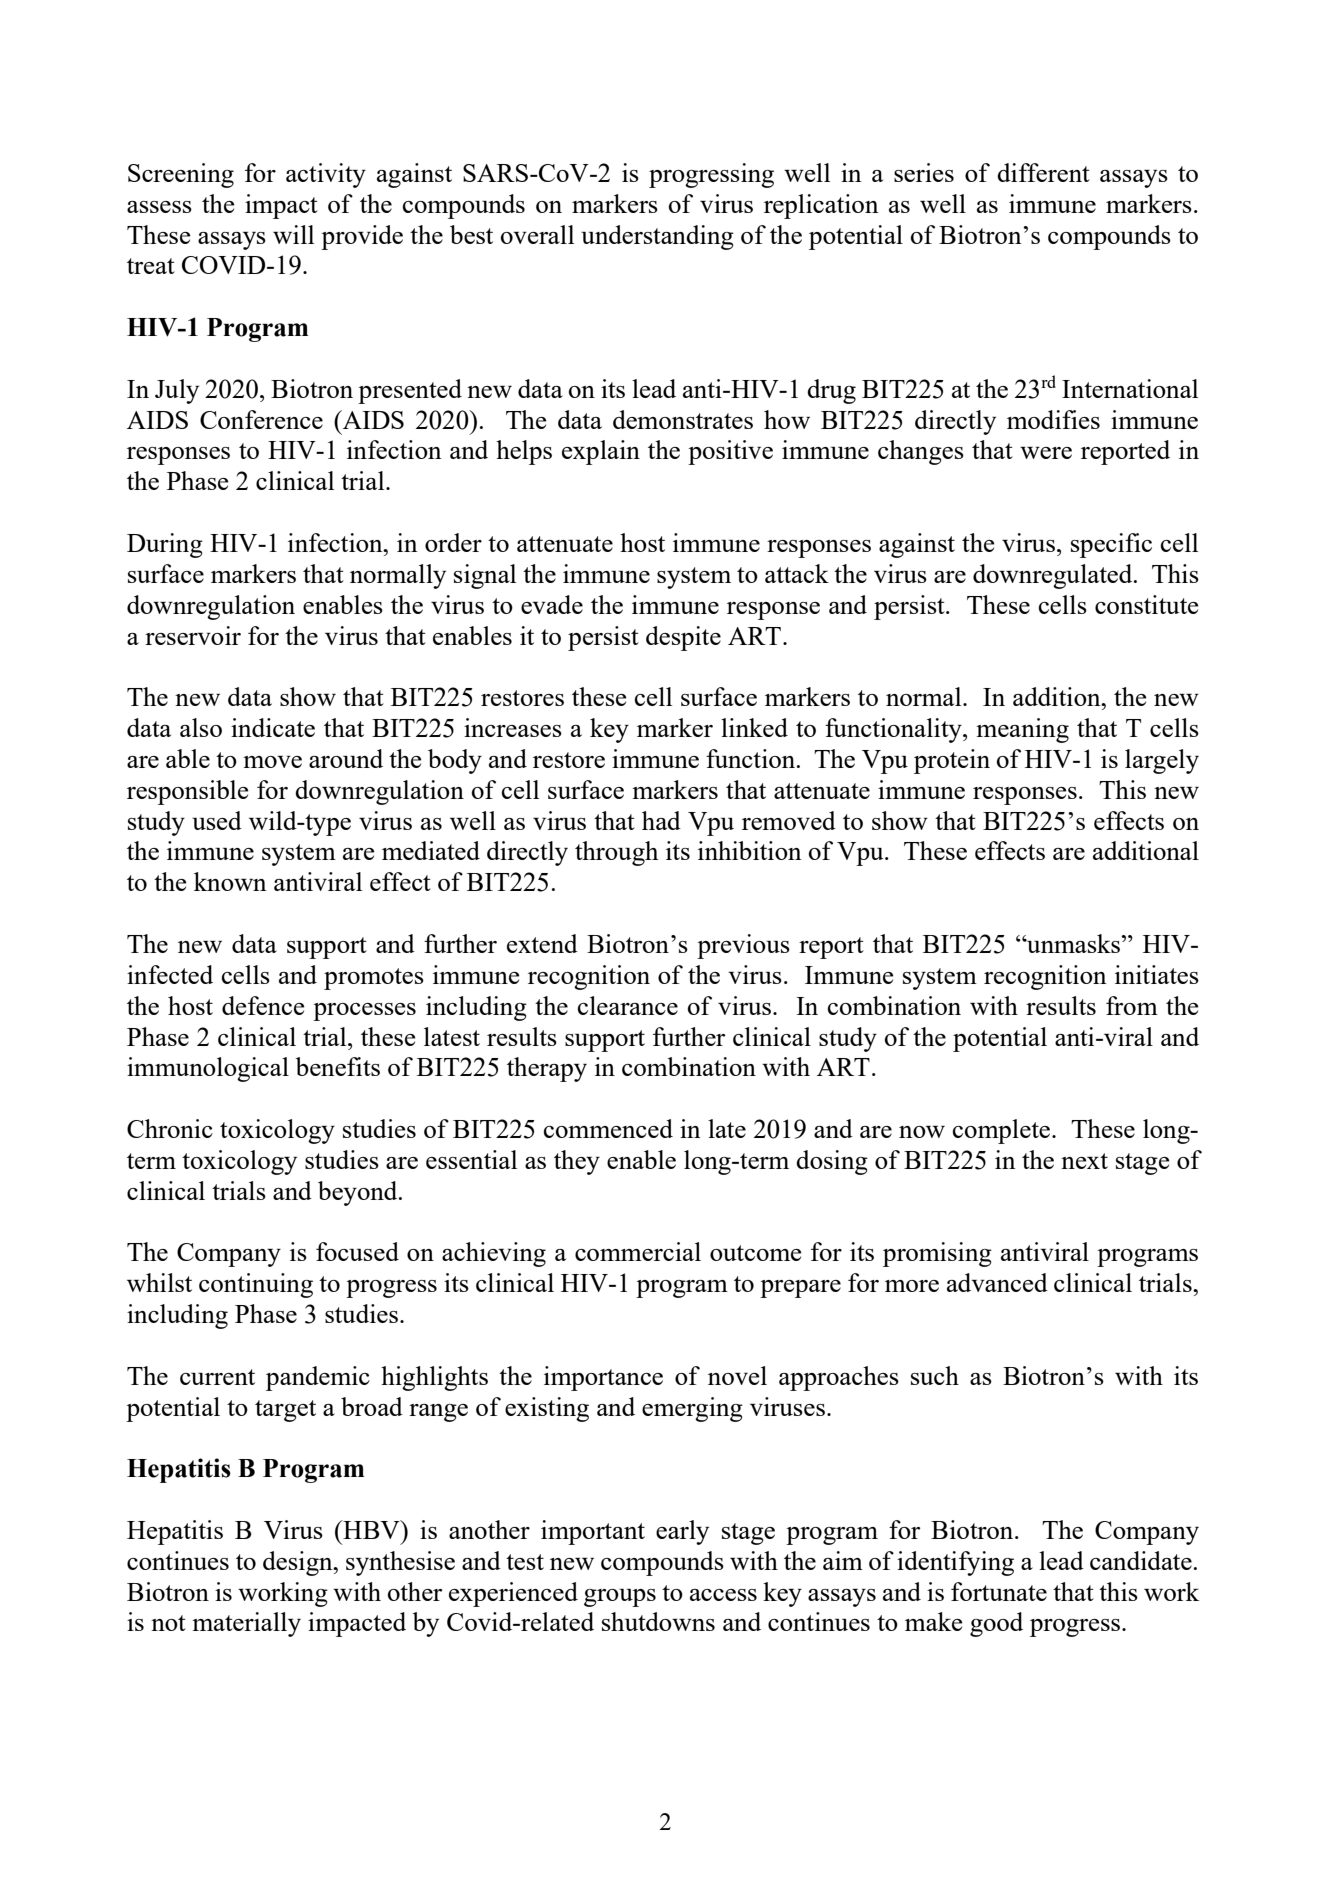 The width and height of the screenshot is (1331, 1882). What do you see at coordinates (683, 638) in the screenshot?
I see `despite` at bounding box center [683, 638].
